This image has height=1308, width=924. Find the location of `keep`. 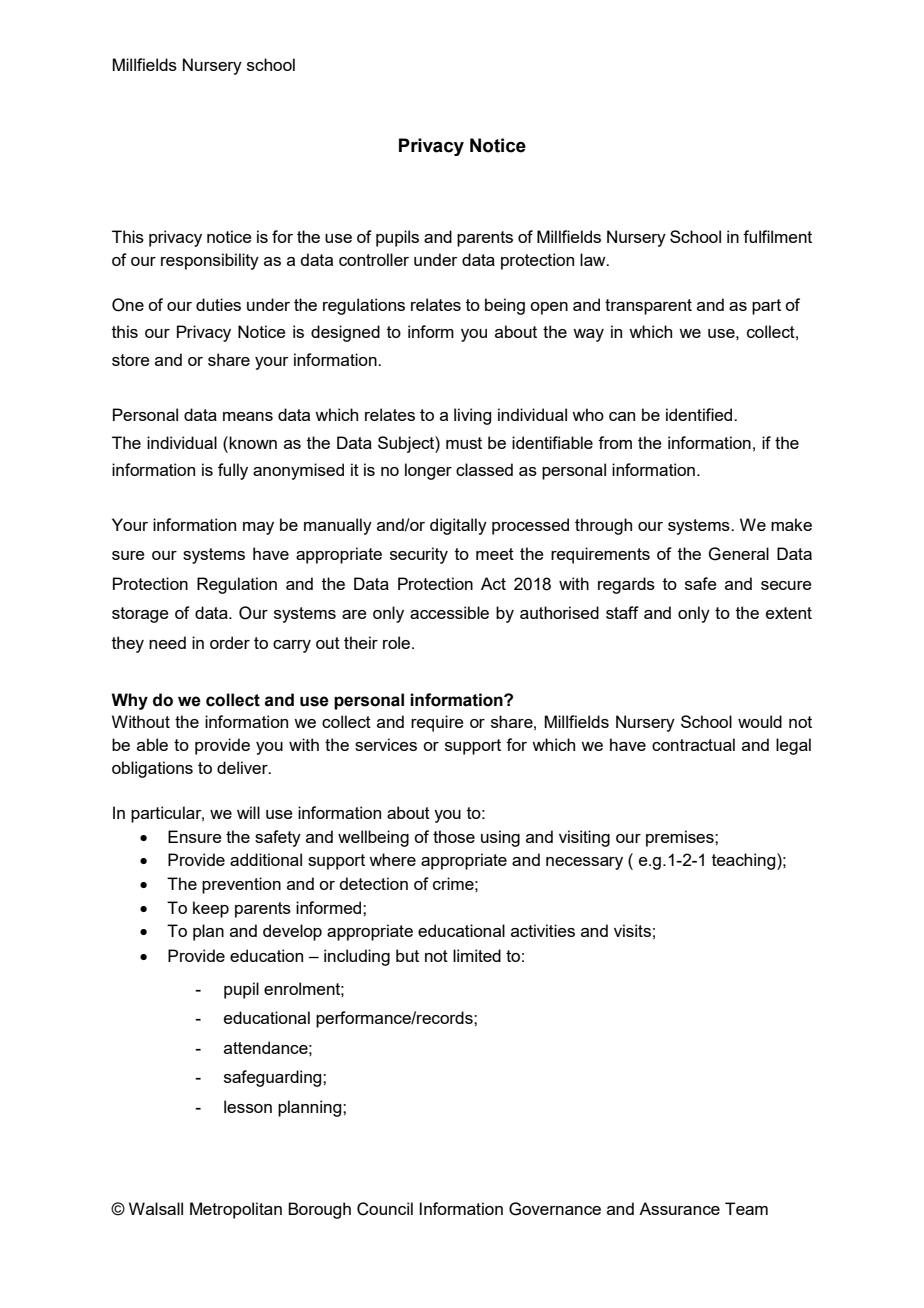

keep is located at coordinates (211, 909).
